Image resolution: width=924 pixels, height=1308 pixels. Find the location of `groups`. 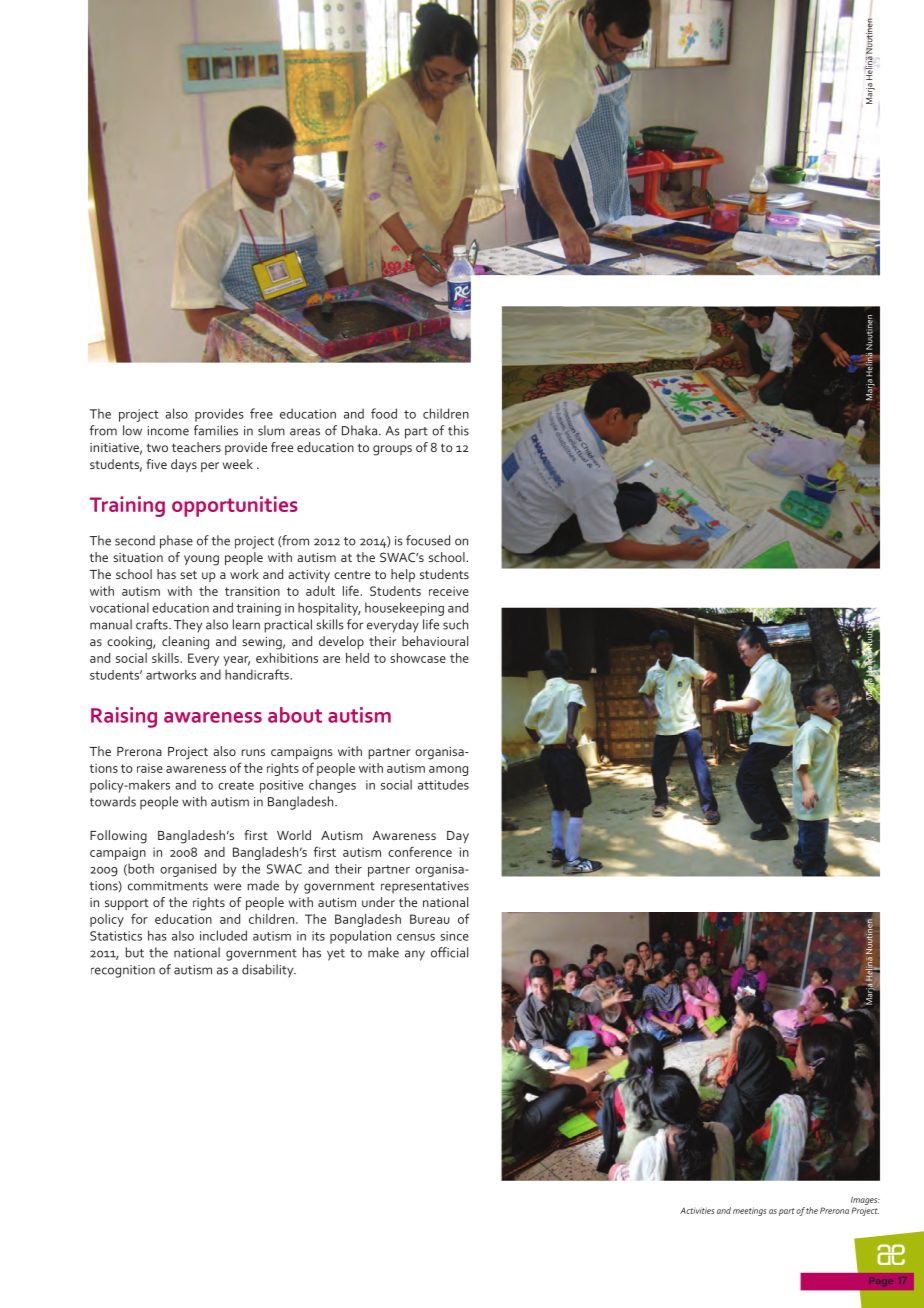

groups is located at coordinates (392, 450).
